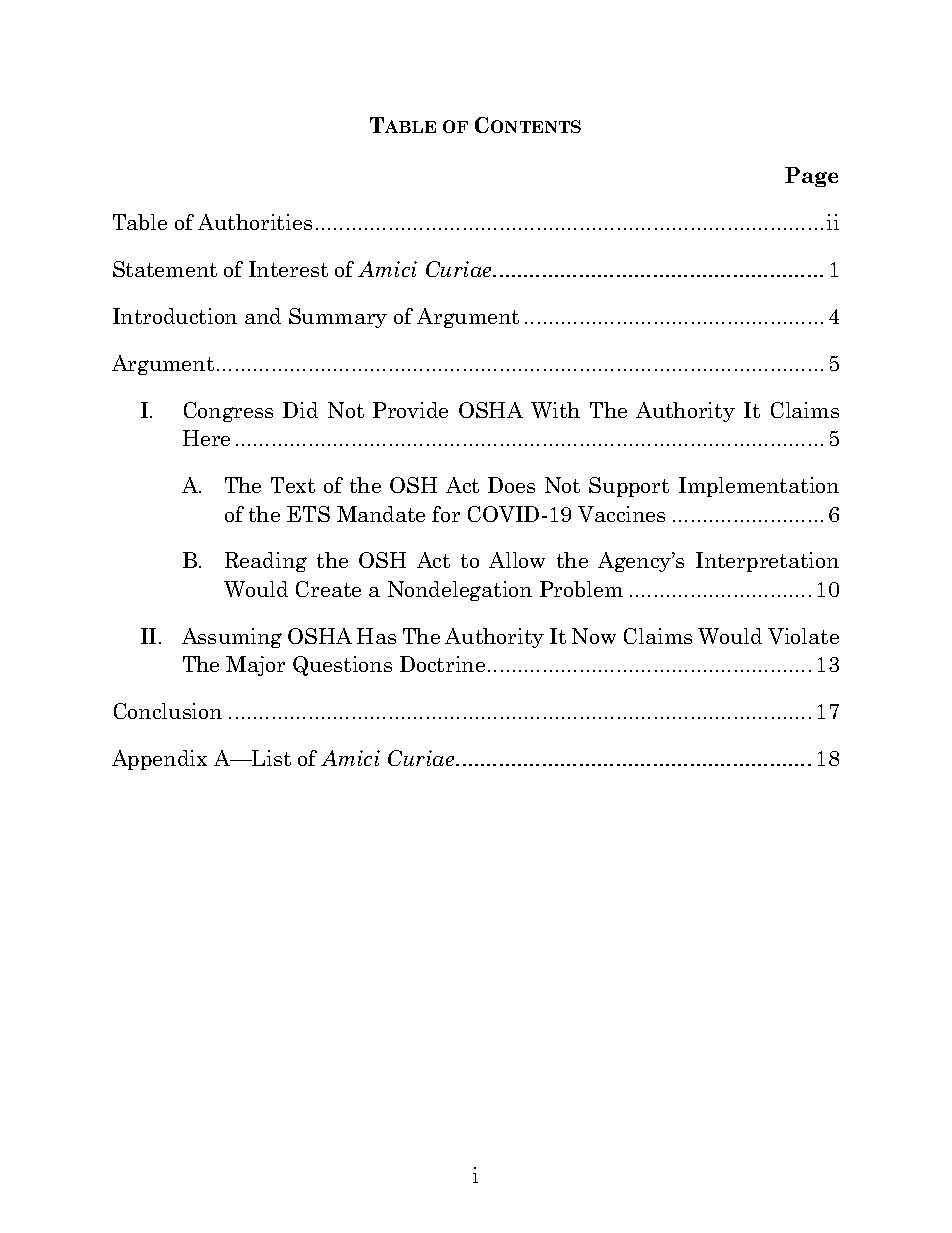 The width and height of the screenshot is (952, 1233). Describe the element at coordinates (159, 760) in the screenshot. I see `Appendix` at that location.
